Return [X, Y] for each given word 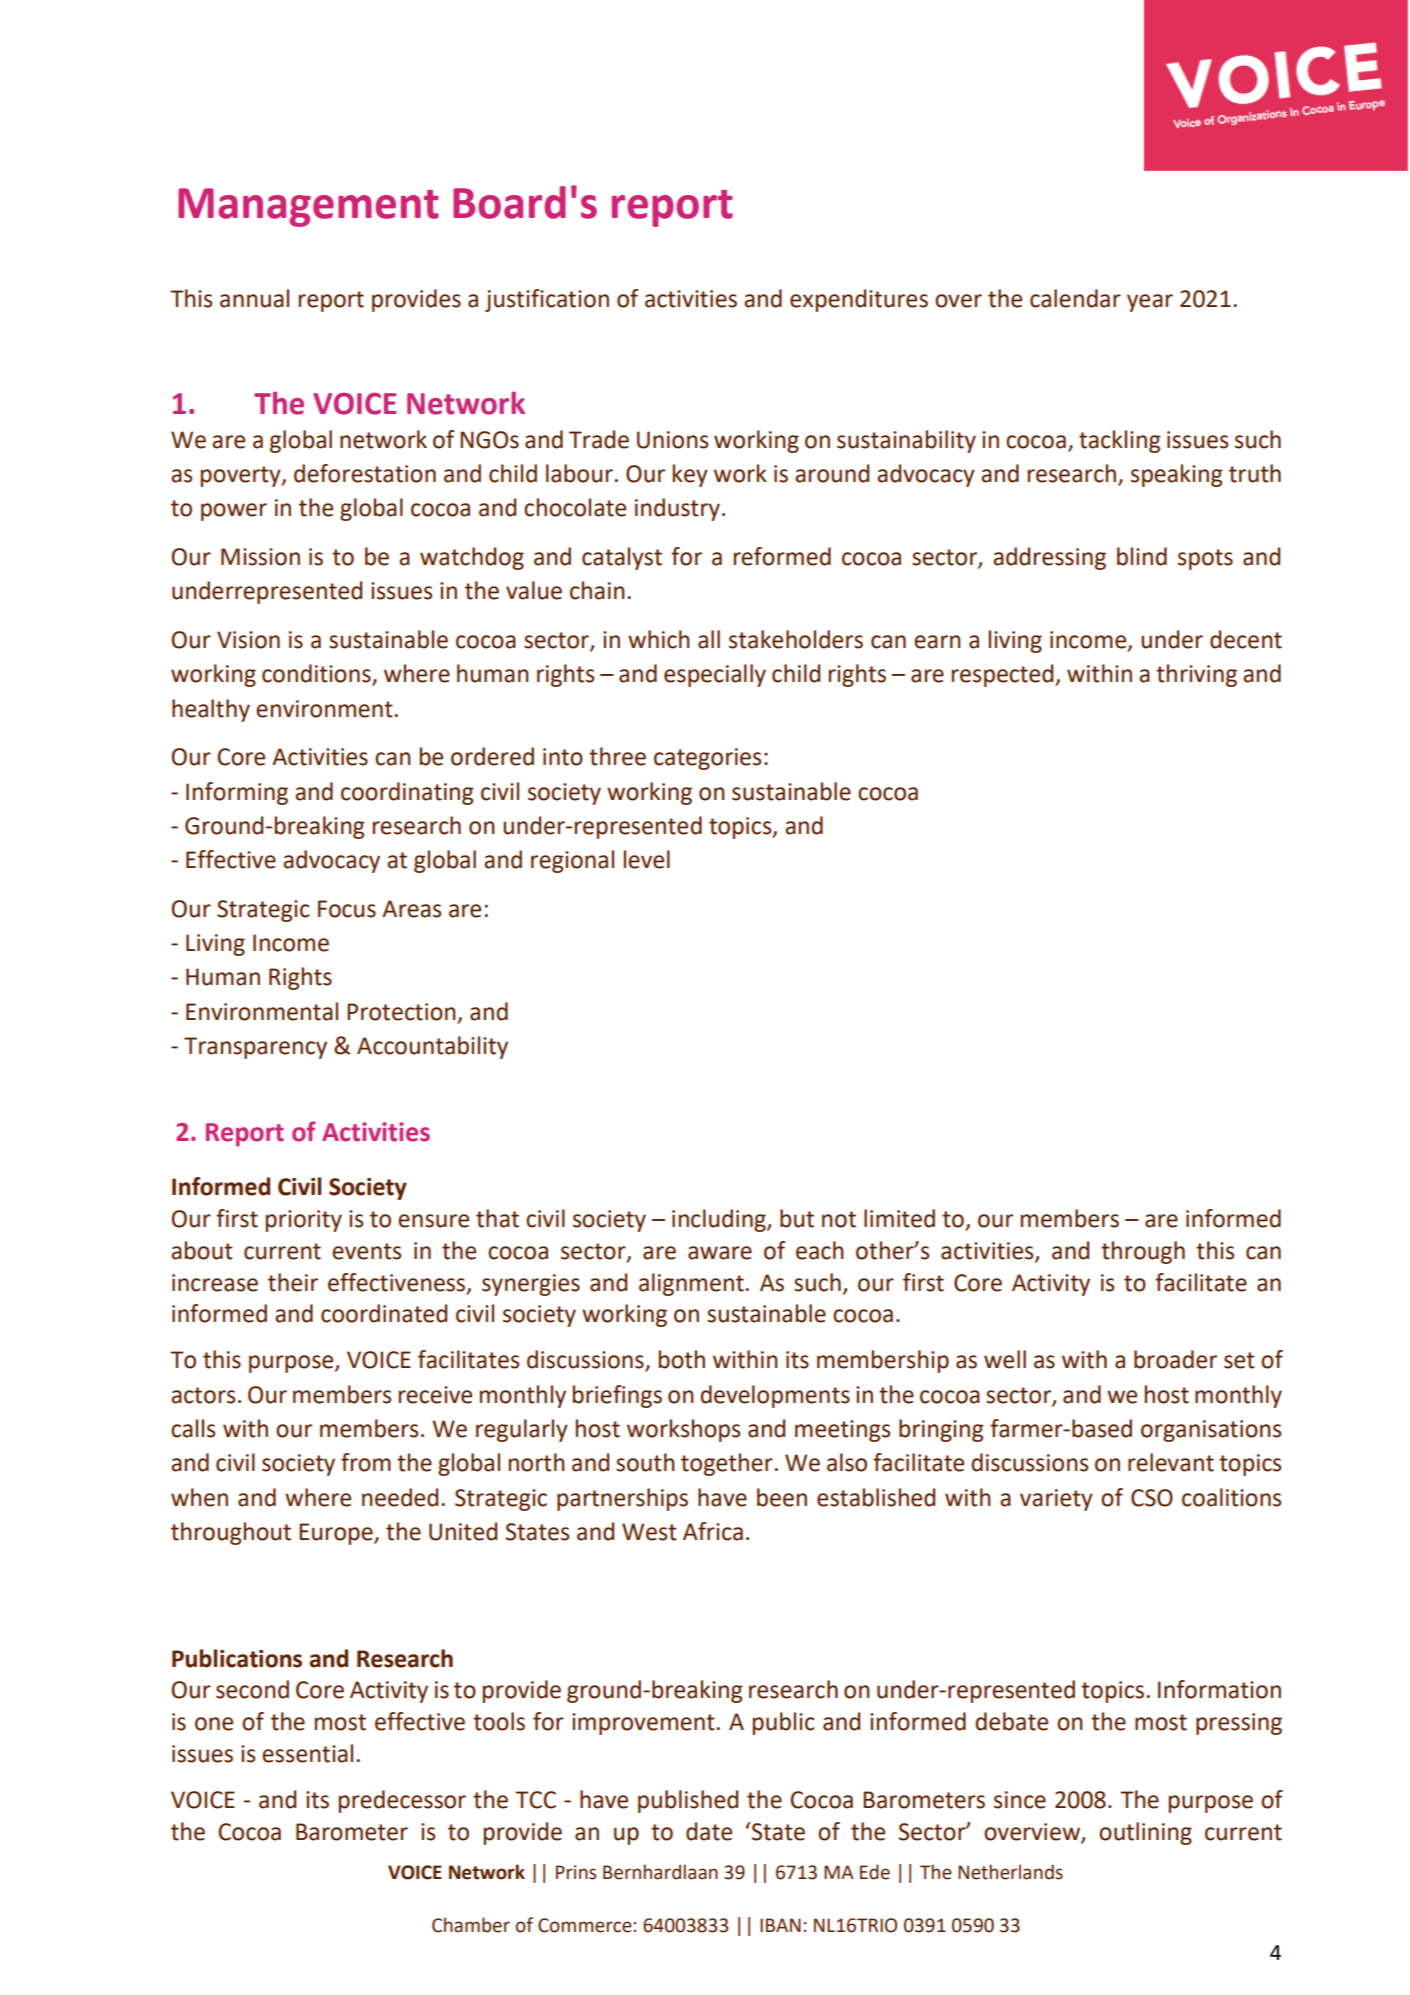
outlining [1145, 1833]
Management [308, 207]
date [709, 1831]
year [1150, 303]
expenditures [859, 300]
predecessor [402, 1801]
